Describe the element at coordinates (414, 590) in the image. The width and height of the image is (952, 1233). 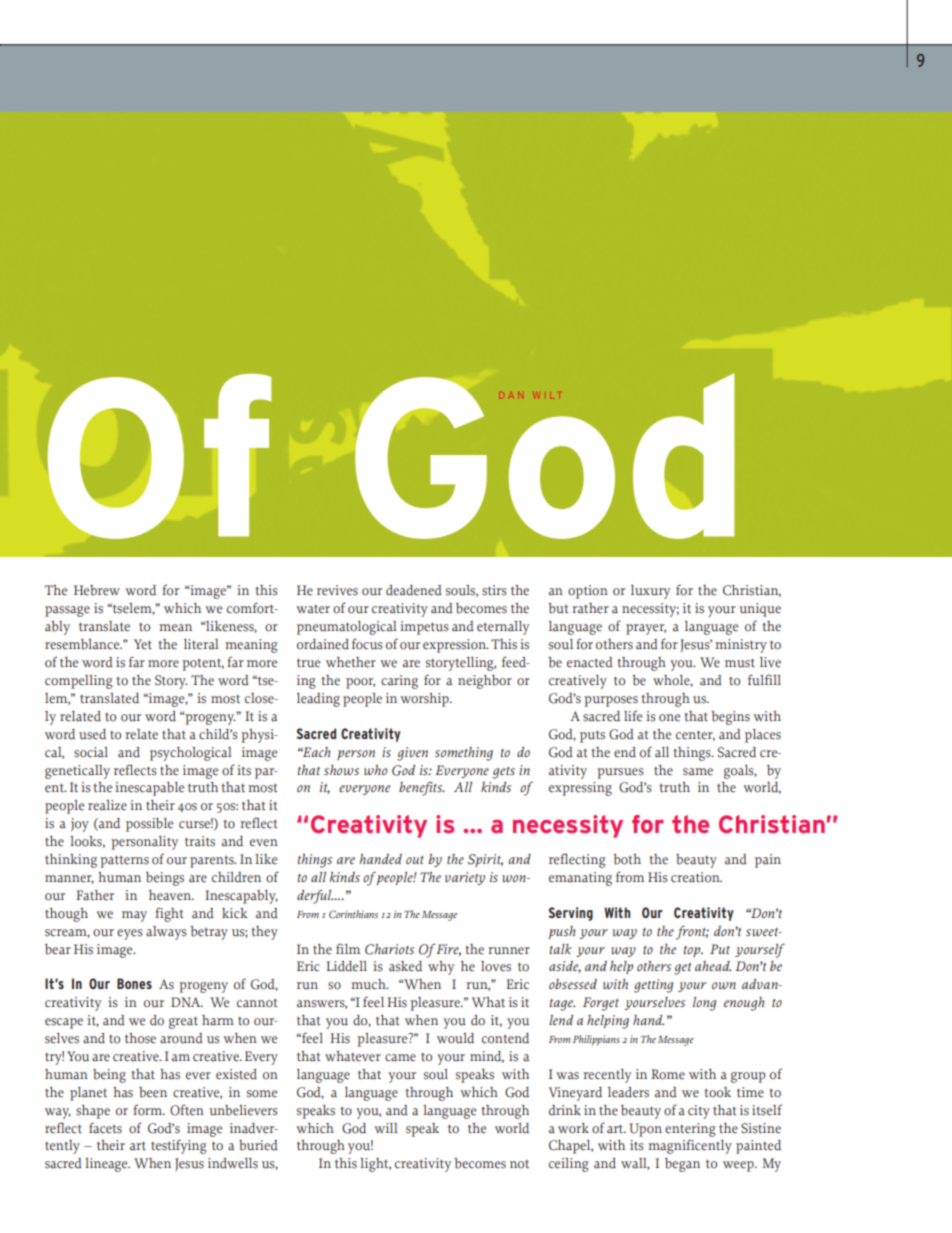
I see `deadened` at that location.
